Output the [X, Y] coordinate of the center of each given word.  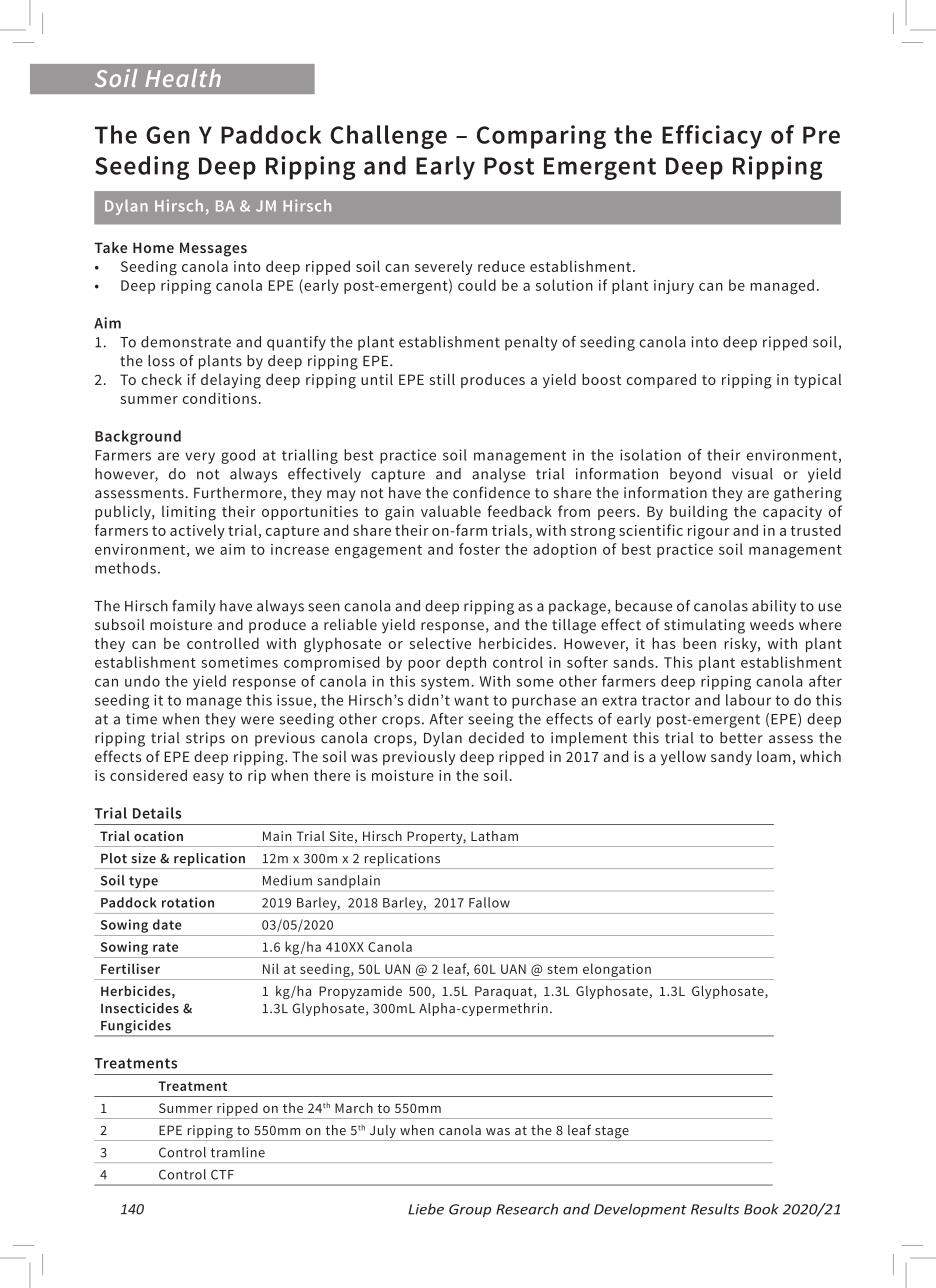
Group [470, 1210]
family [193, 607]
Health [183, 78]
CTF [222, 1175]
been [699, 643]
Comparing [541, 137]
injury [674, 287]
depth [466, 663]
